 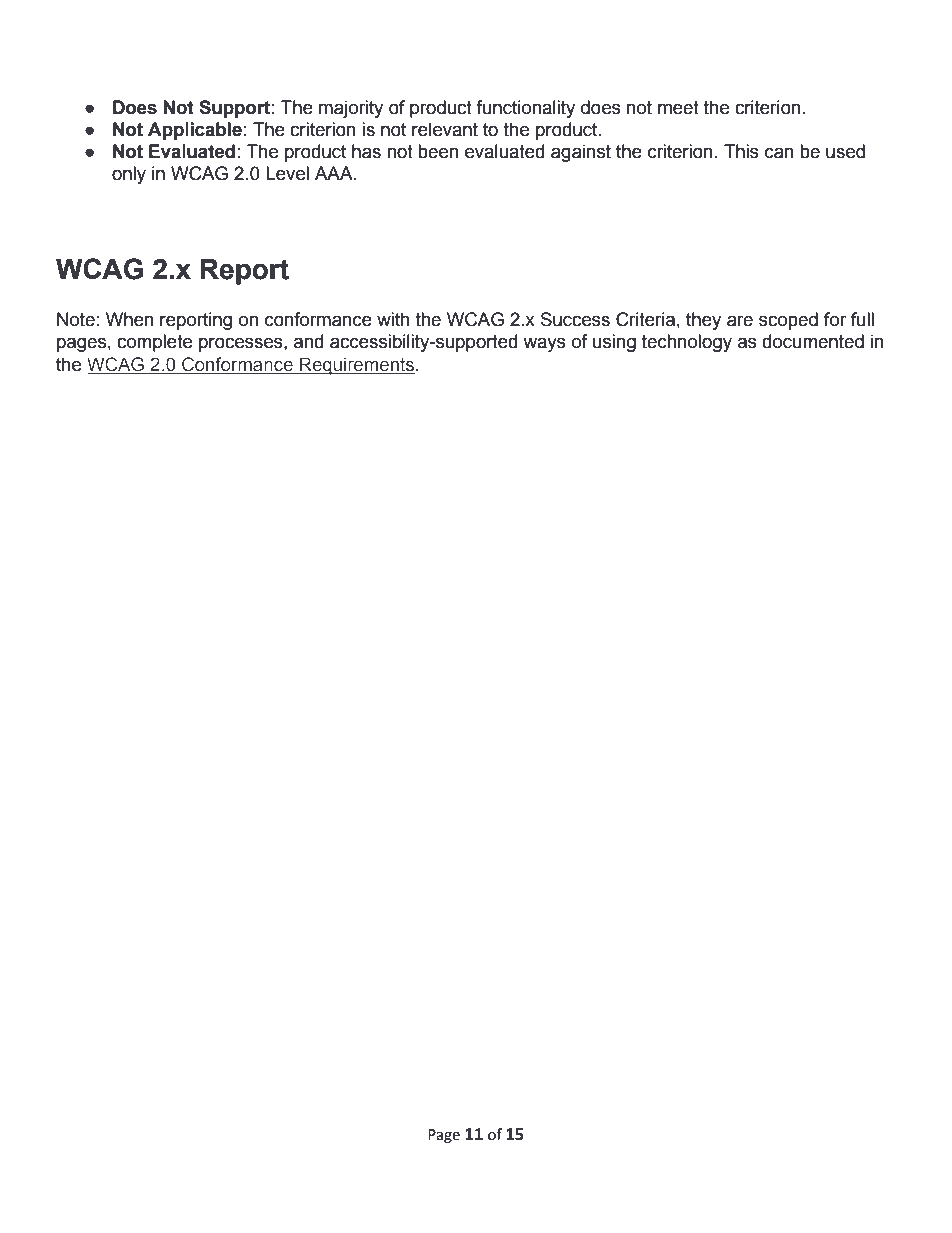 What do you see at coordinates (154, 343) in the image?
I see `complete` at bounding box center [154, 343].
